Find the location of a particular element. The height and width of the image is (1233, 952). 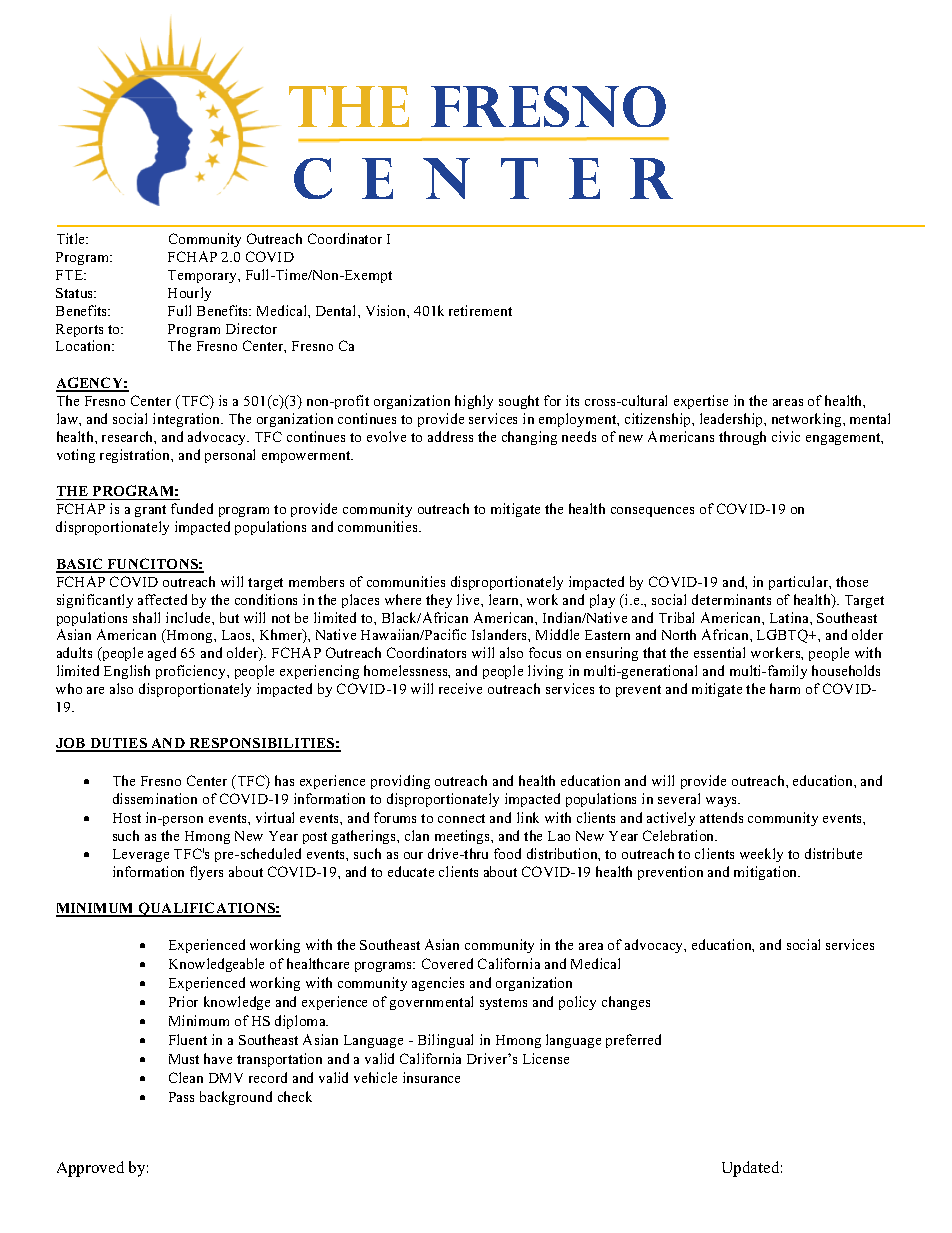

retirement is located at coordinates (480, 310).
